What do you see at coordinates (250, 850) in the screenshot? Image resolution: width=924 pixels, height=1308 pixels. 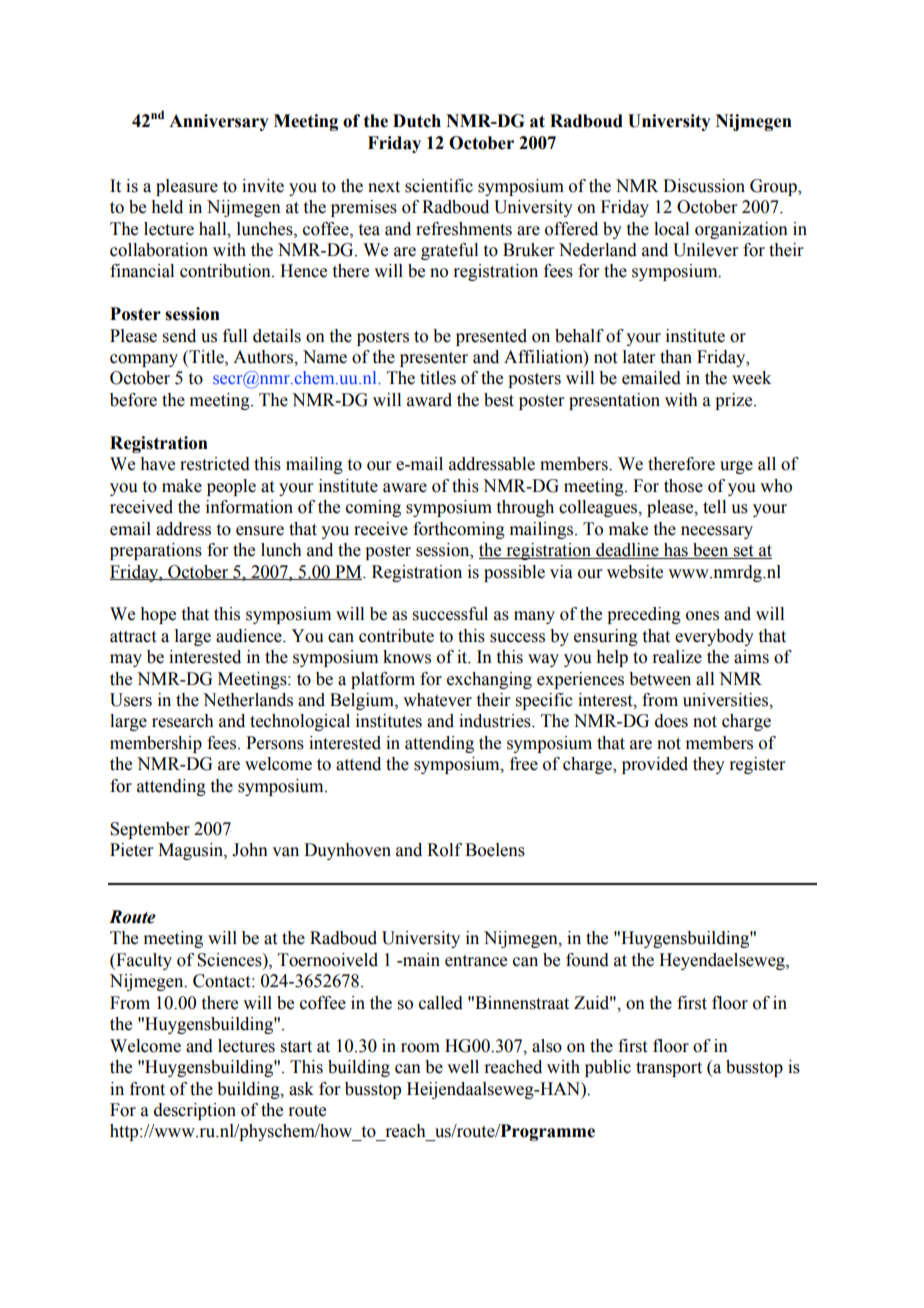 I see `John` at bounding box center [250, 850].
